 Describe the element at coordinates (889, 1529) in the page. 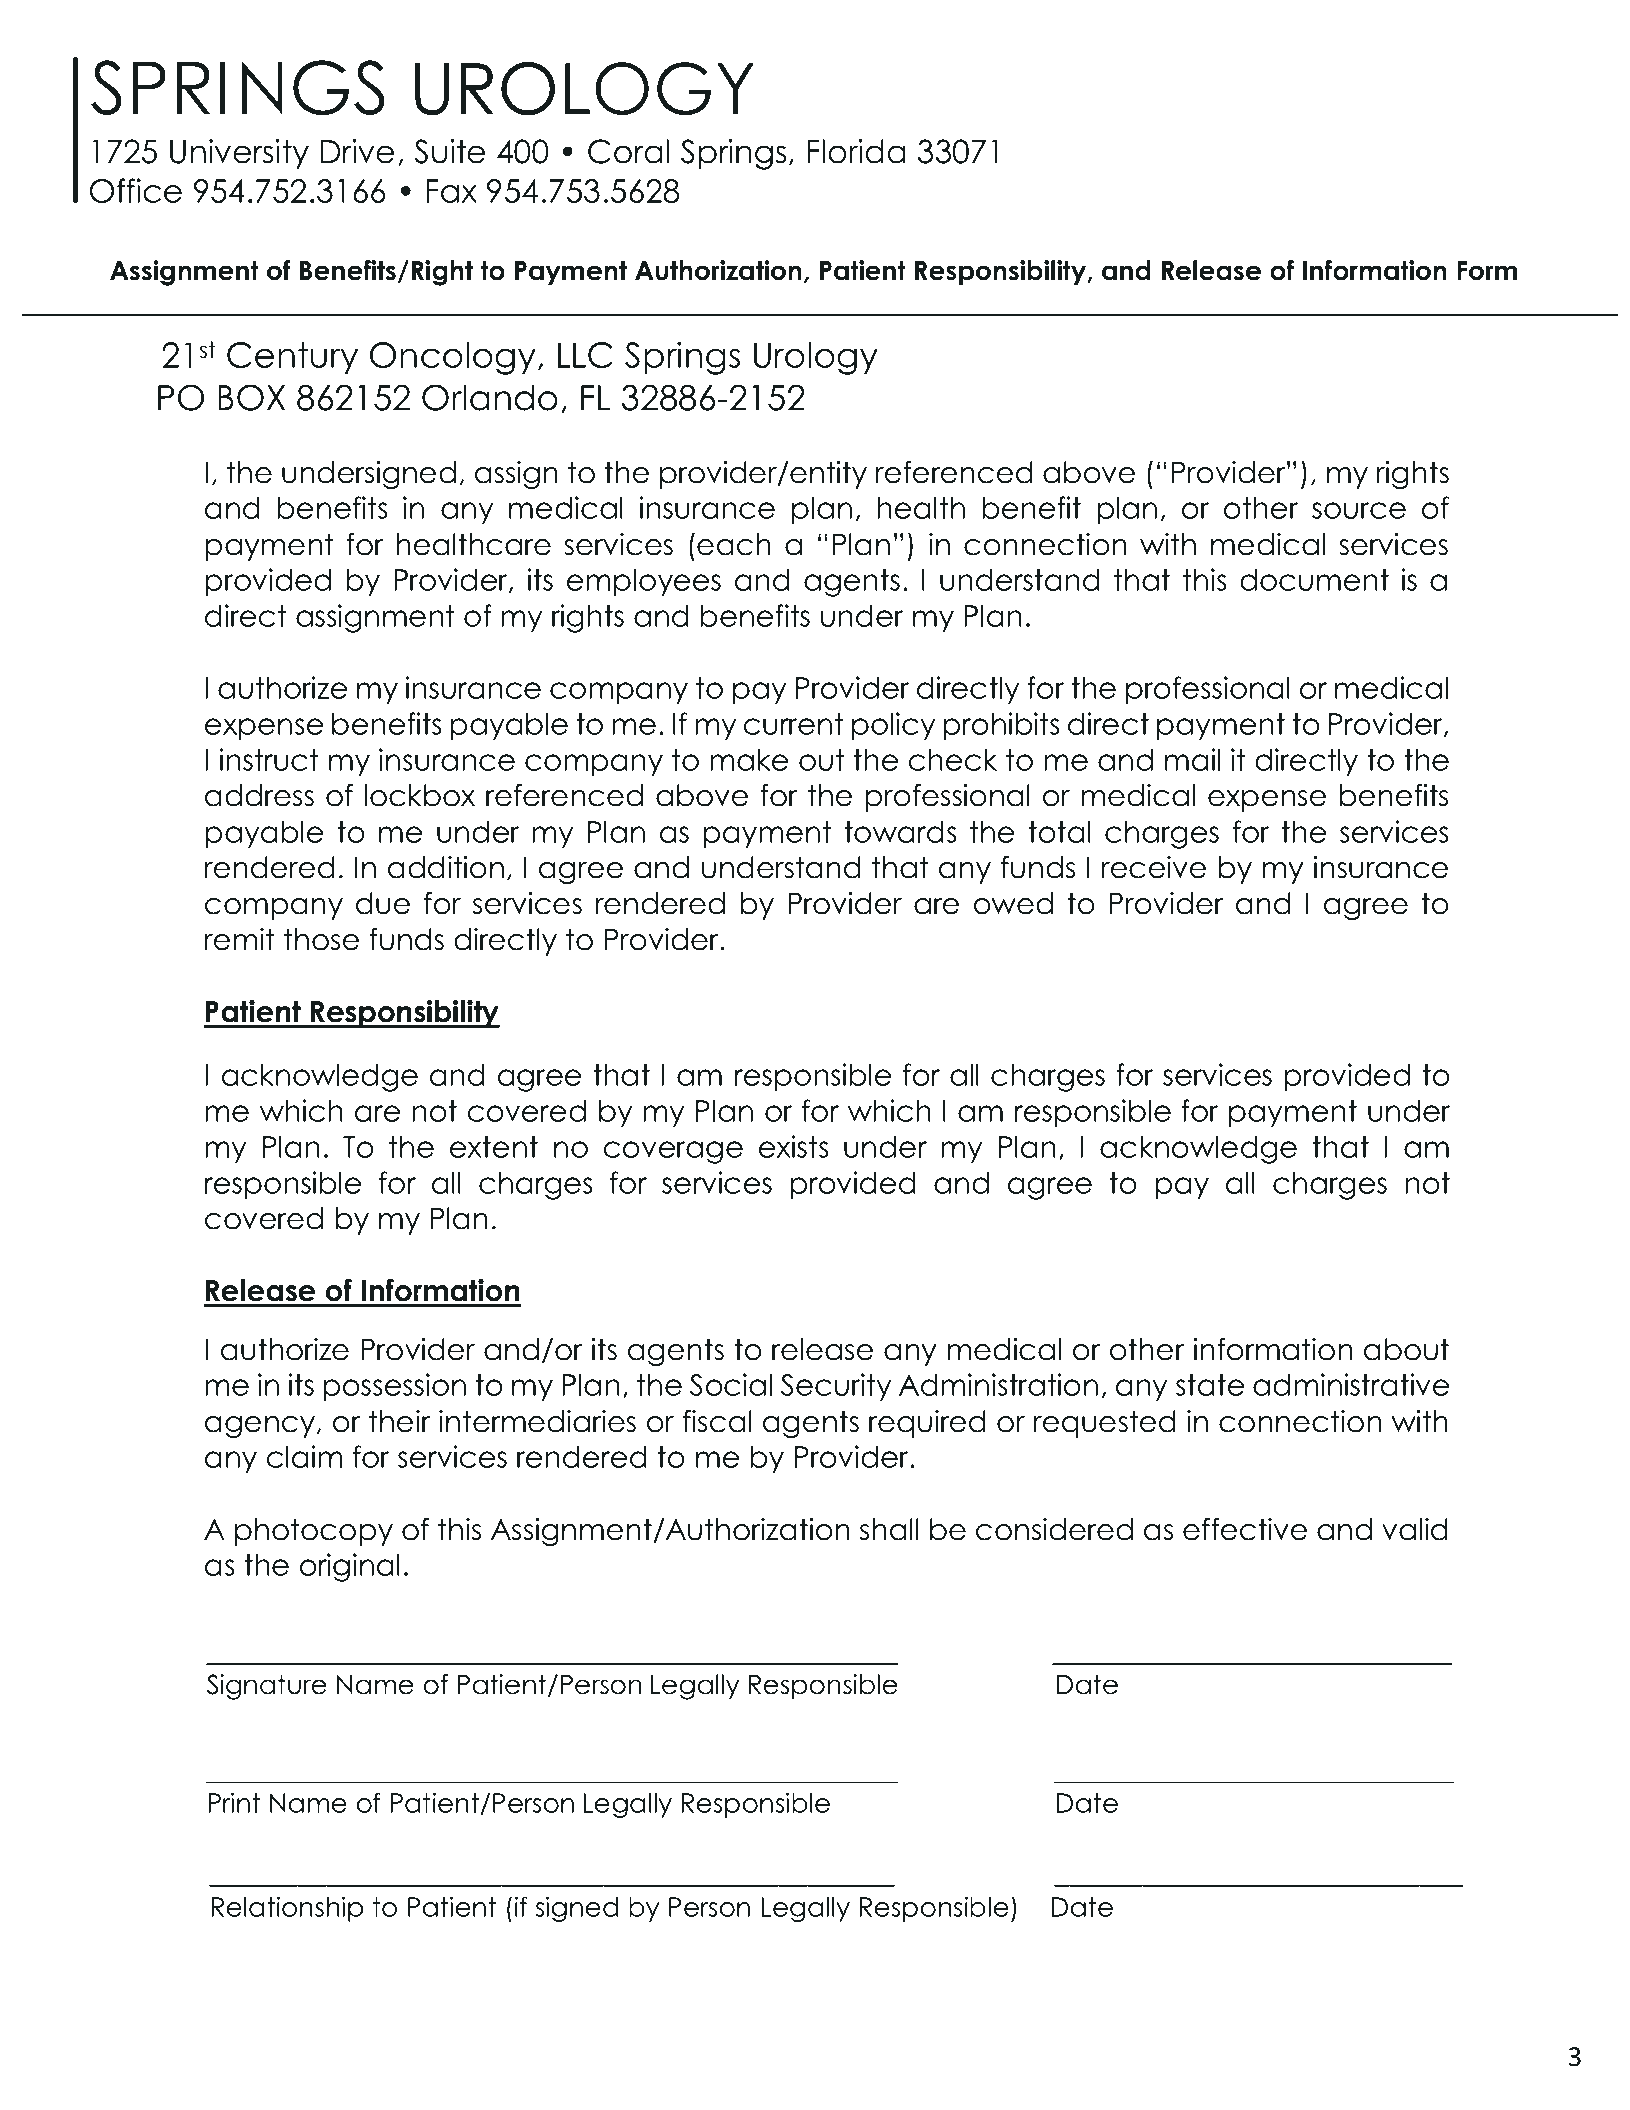

I see `shall` at that location.
